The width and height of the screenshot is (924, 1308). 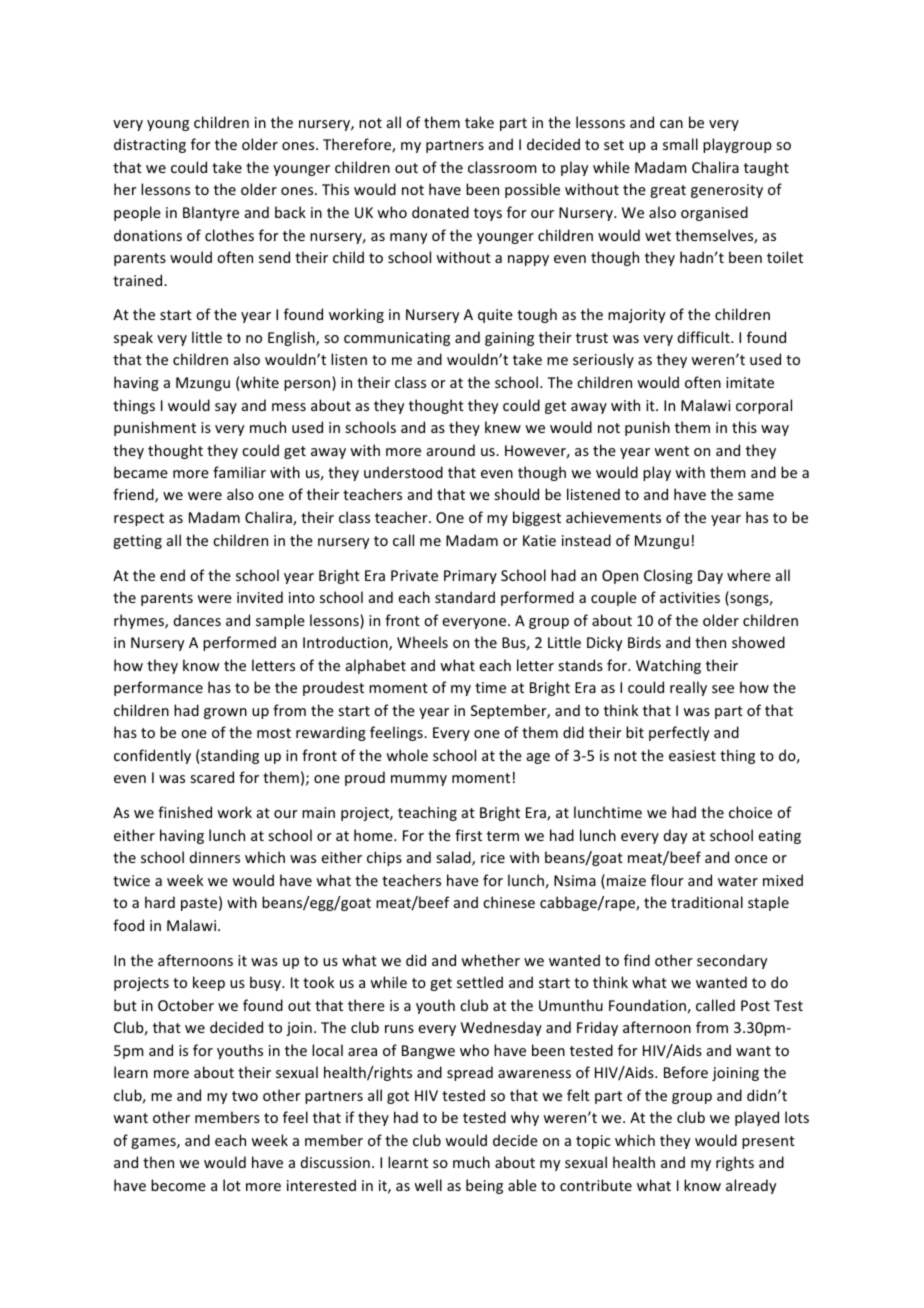 I want to click on become, so click(x=178, y=1185).
